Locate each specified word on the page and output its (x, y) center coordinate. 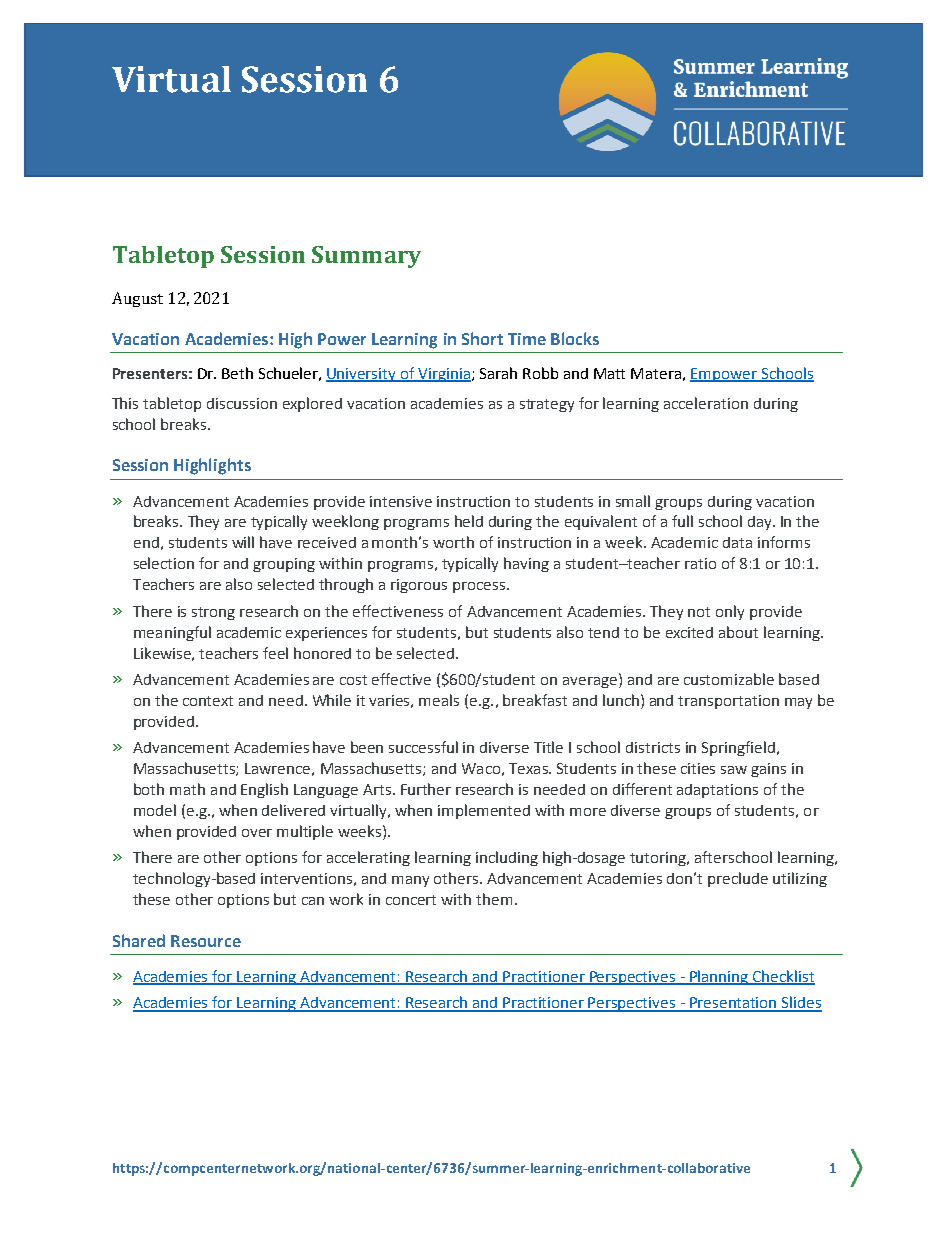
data (737, 542)
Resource (206, 941)
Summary (366, 257)
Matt (609, 373)
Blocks (575, 338)
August (137, 299)
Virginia (443, 375)
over (257, 833)
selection (164, 563)
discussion (242, 403)
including (507, 858)
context (208, 701)
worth (453, 542)
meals (439, 700)
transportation (728, 702)
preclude (738, 879)
